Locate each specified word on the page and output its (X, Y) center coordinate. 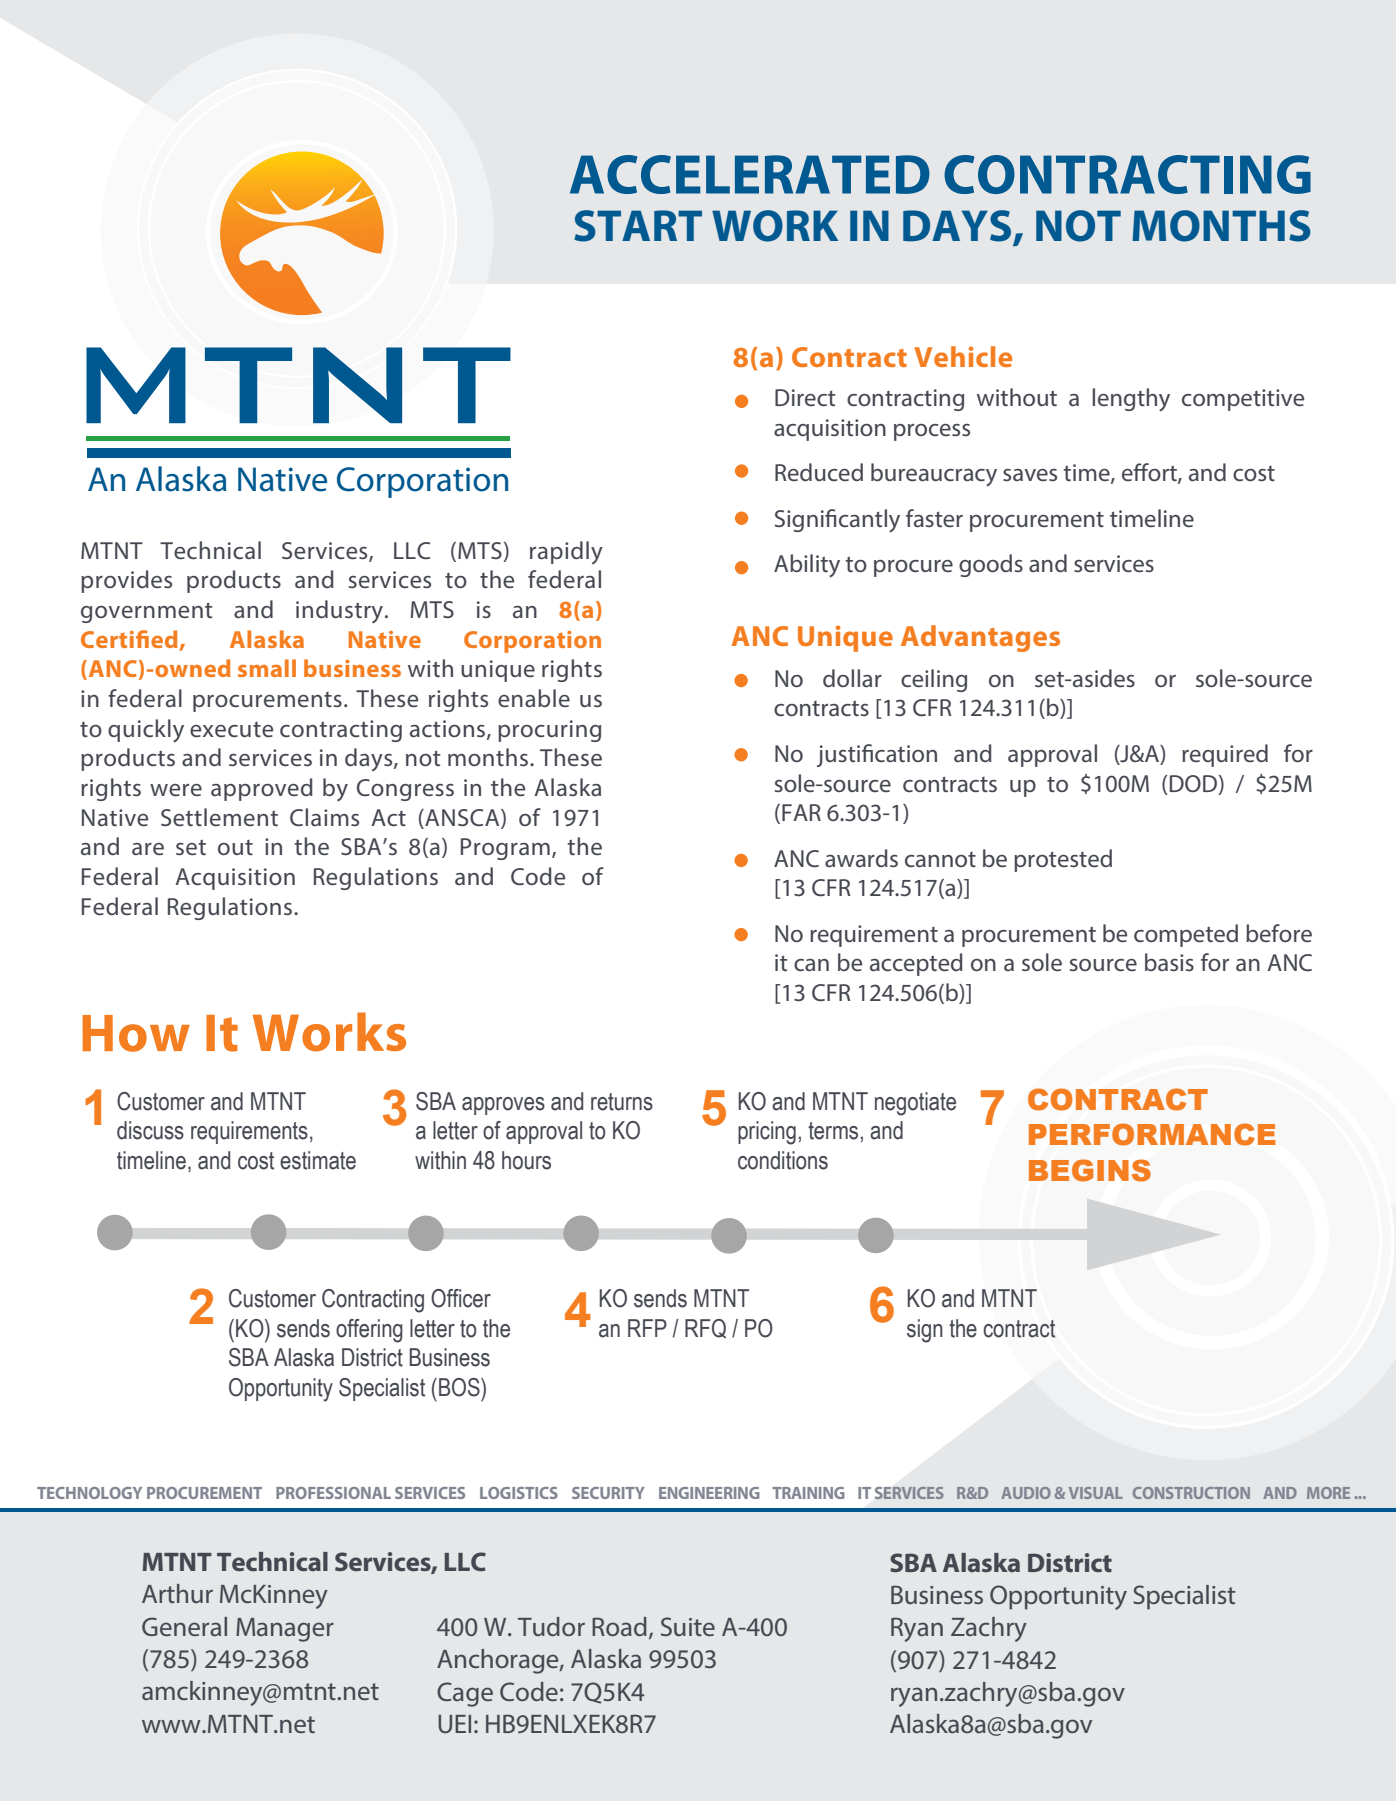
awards (861, 858)
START (638, 226)
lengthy (1131, 400)
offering (369, 1331)
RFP (647, 1328)
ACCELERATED (750, 174)
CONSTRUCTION (1191, 1493)
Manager (285, 1630)
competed (1186, 935)
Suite (688, 1626)
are (148, 849)
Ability (807, 566)
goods (991, 565)
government (147, 613)
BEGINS (1090, 1170)
